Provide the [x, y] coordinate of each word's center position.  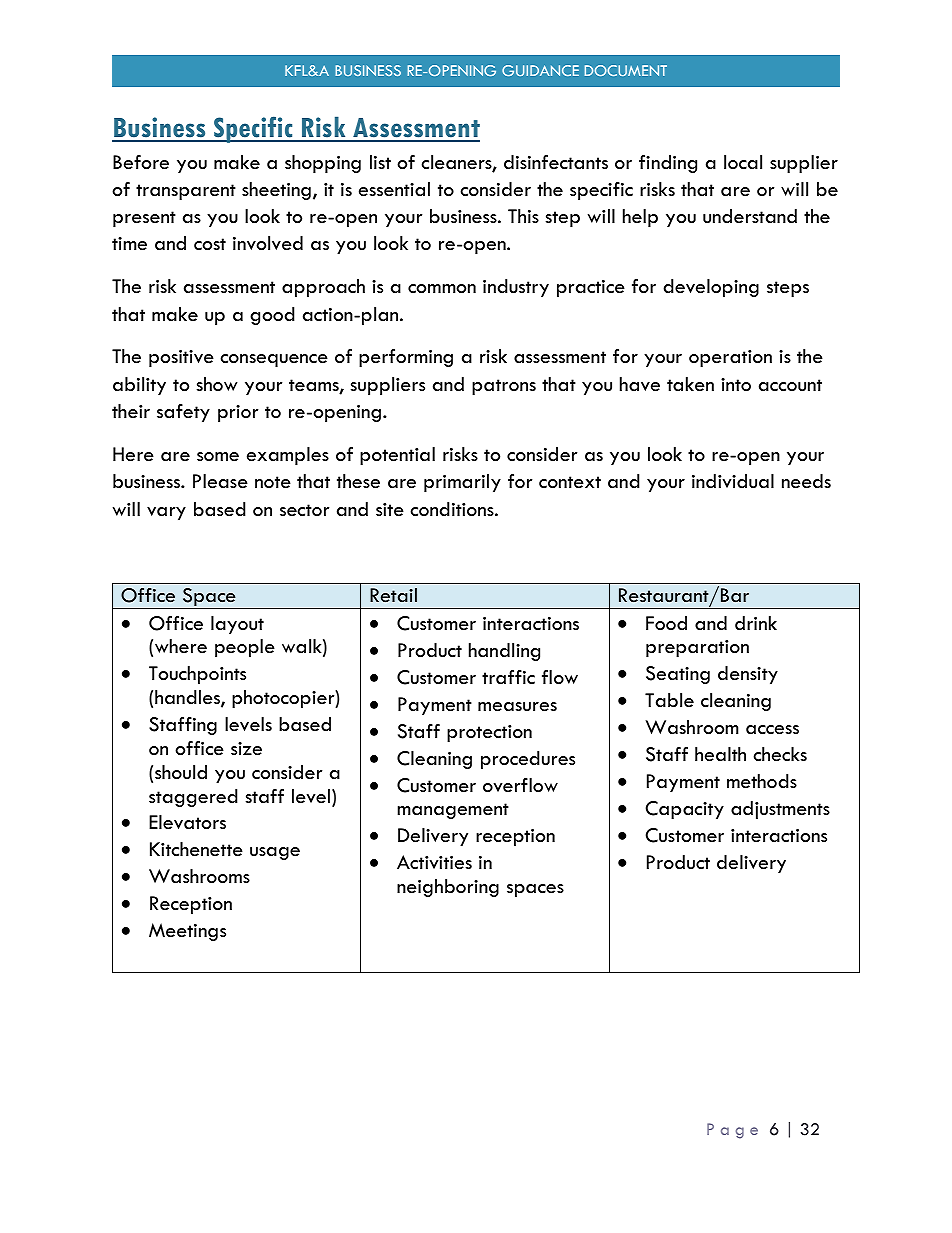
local [743, 162]
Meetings [187, 932]
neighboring [448, 888]
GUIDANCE [540, 70]
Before [141, 162]
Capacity [685, 810]
